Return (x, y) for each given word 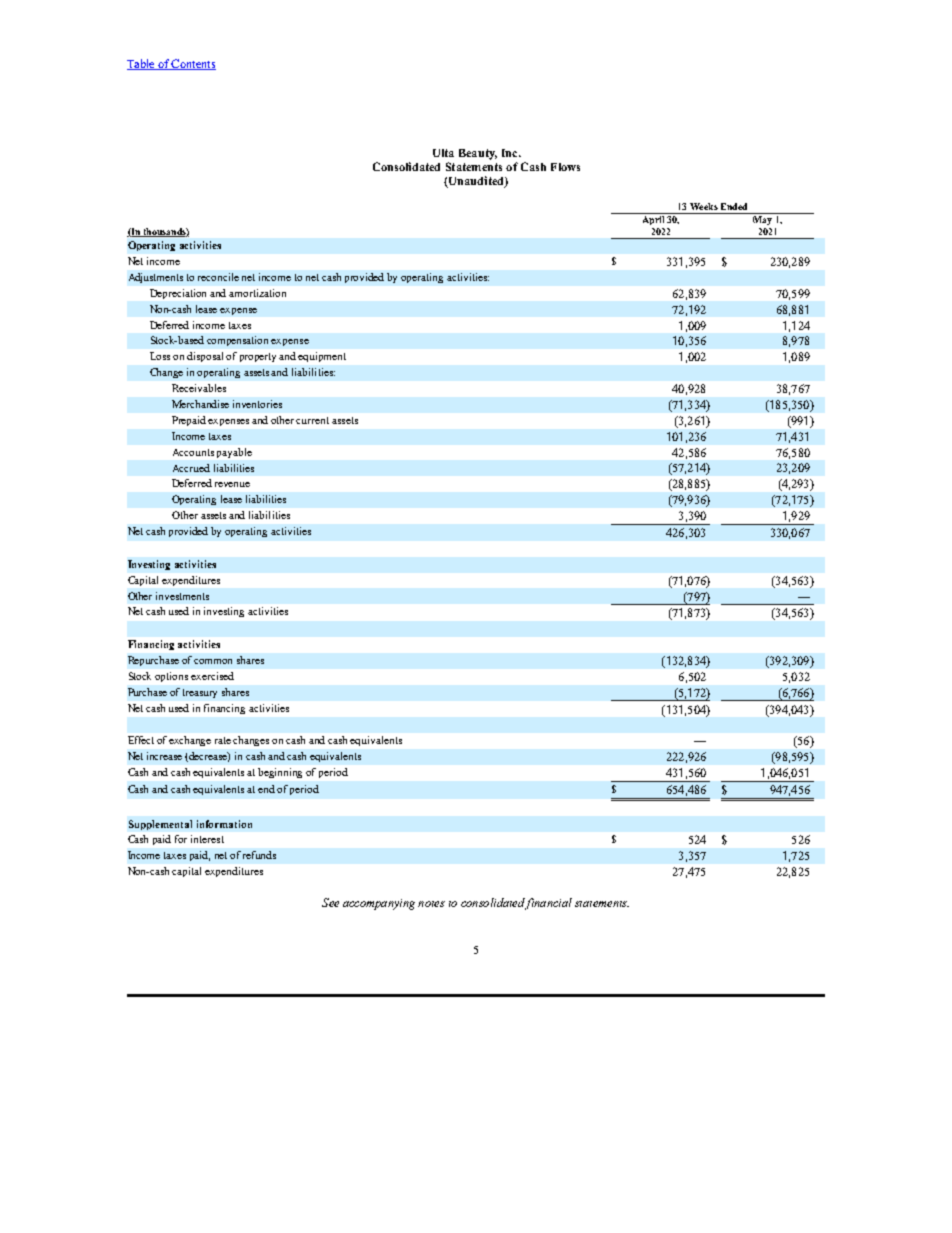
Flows (565, 167)
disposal (207, 357)
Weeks (704, 206)
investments (182, 596)
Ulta (443, 153)
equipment (322, 357)
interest (207, 839)
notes (431, 904)
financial (548, 904)
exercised (212, 676)
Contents (193, 64)
